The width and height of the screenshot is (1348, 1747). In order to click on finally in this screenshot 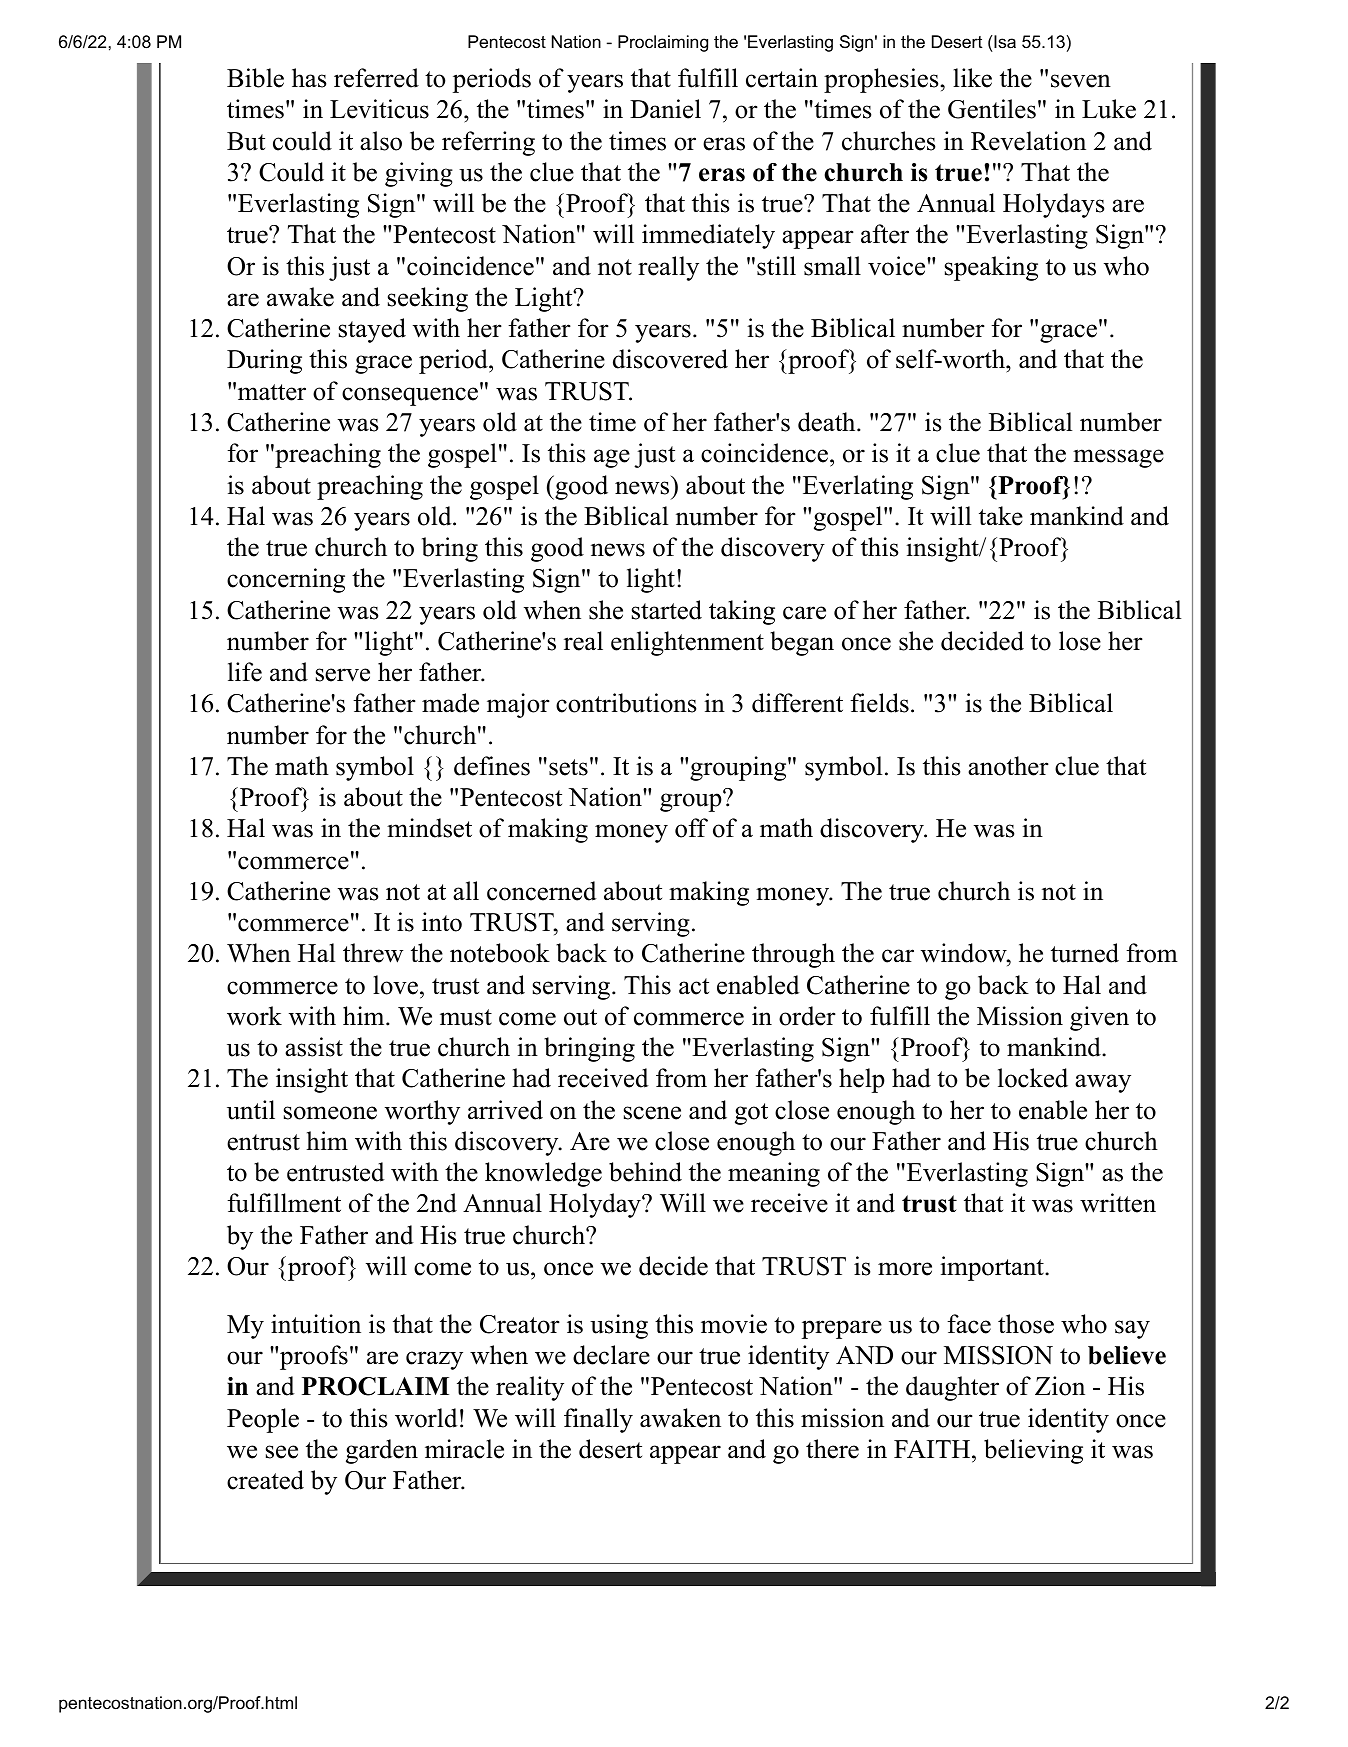, I will do `click(598, 1420)`.
